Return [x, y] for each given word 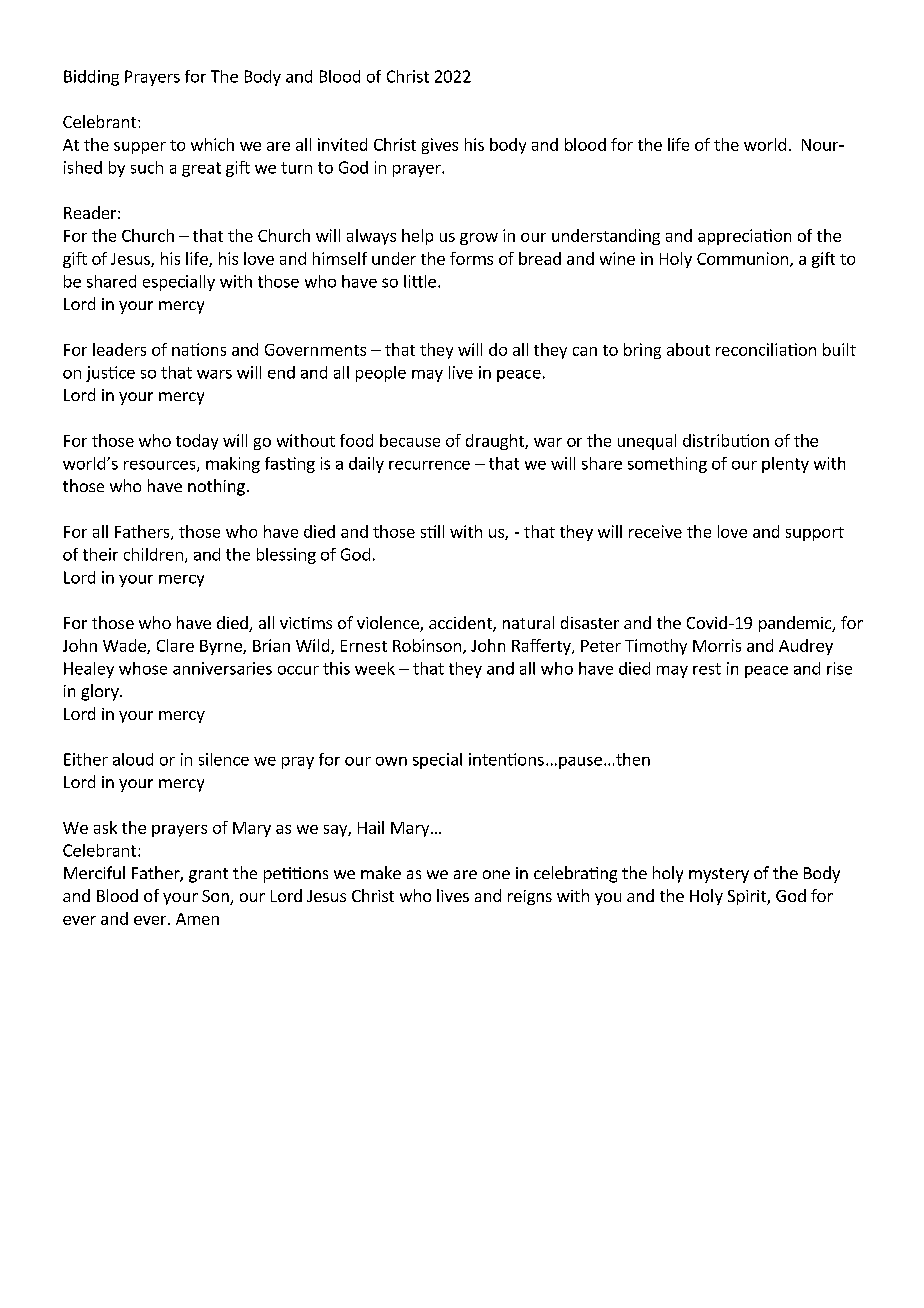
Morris [717, 645]
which [212, 144]
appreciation [744, 237]
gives [440, 146]
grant [208, 875]
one [496, 874]
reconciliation [766, 349]
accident [461, 624]
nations [199, 349]
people [381, 374]
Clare [175, 645]
